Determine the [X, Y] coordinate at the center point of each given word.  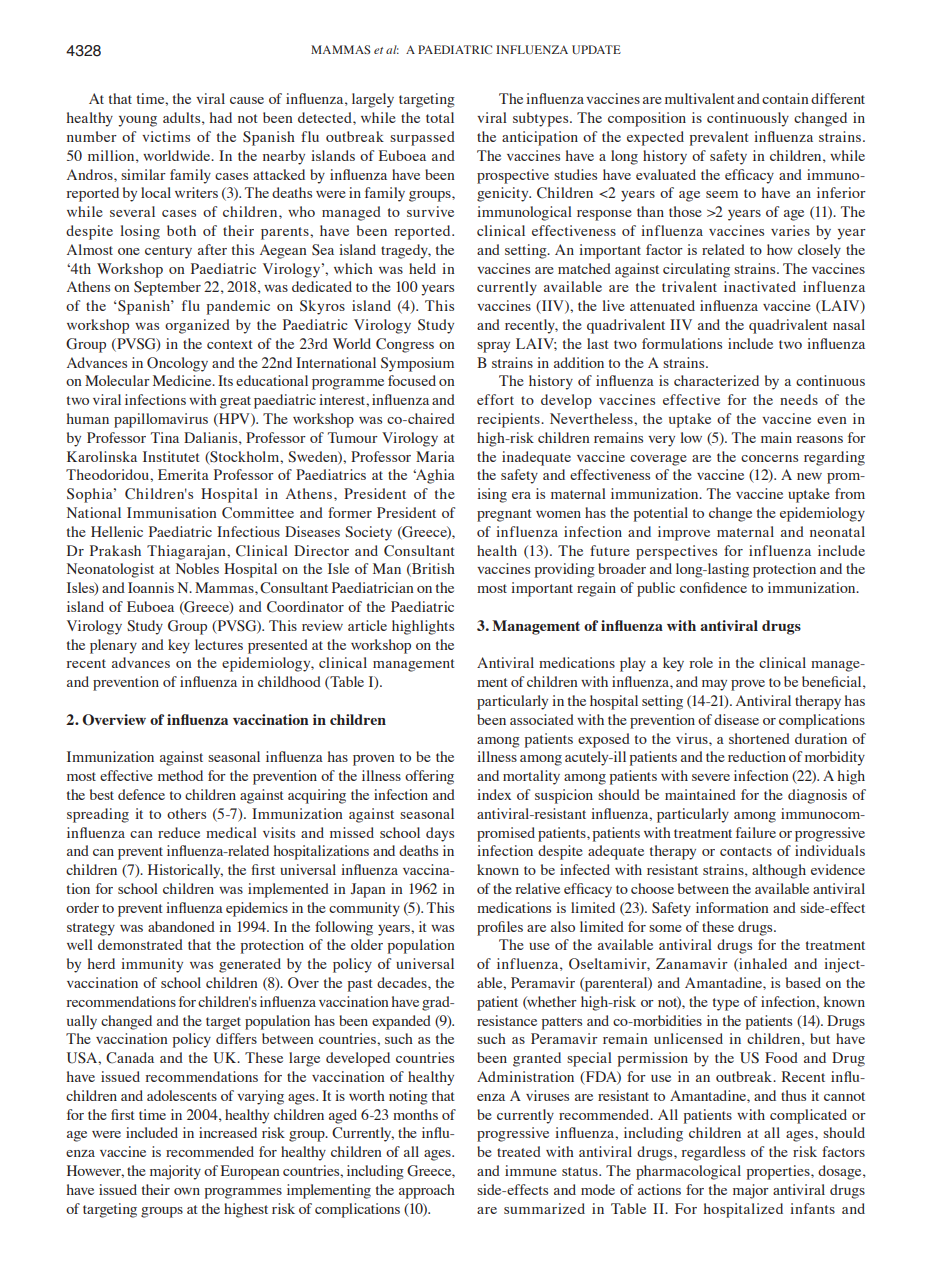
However [95, 1171]
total [440, 117]
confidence [713, 587]
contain [785, 98]
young [137, 121]
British [432, 570]
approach [427, 1191]
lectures [219, 644]
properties [779, 1172]
